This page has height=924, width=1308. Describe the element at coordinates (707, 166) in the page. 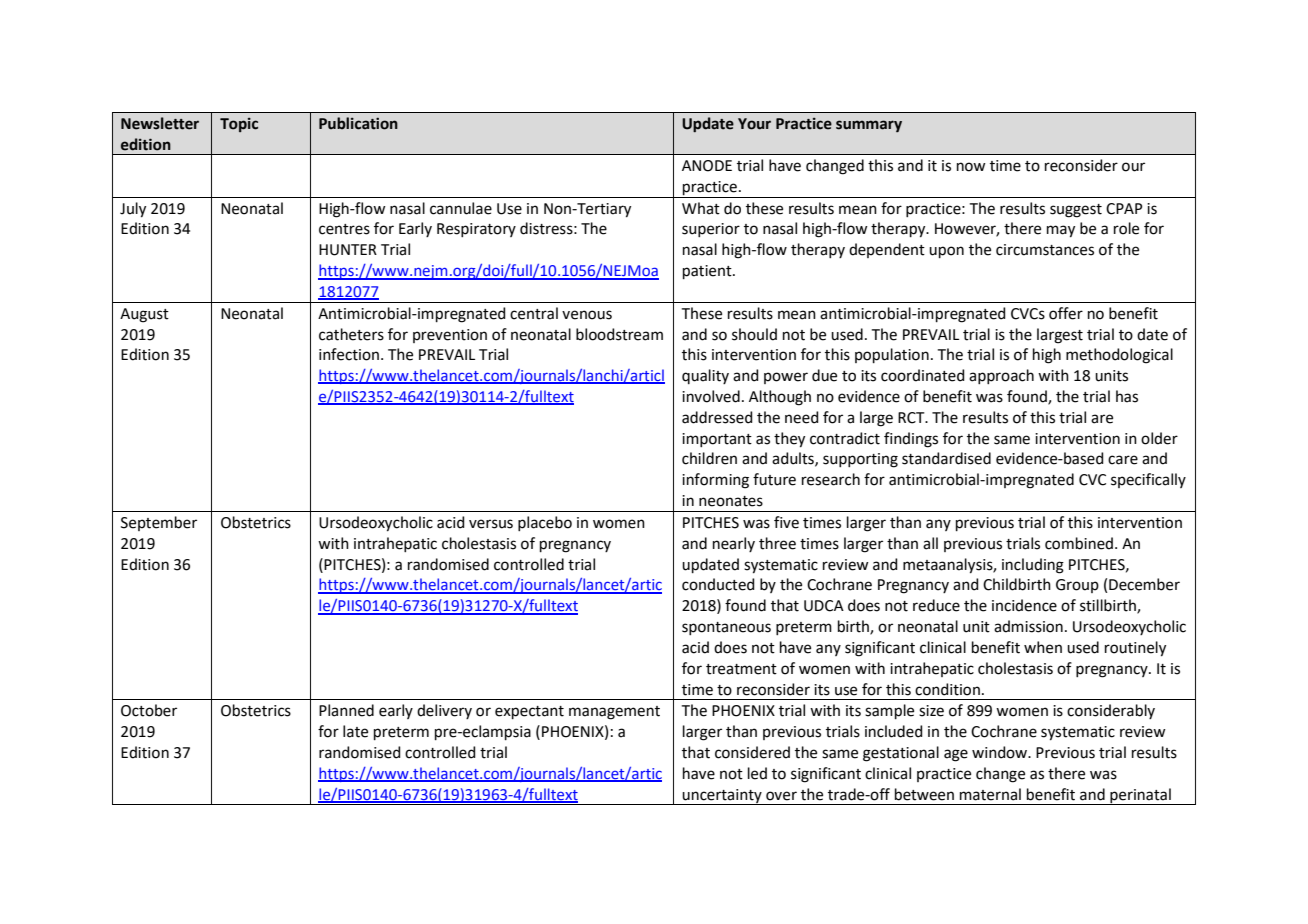

I see `ANODE` at that location.
